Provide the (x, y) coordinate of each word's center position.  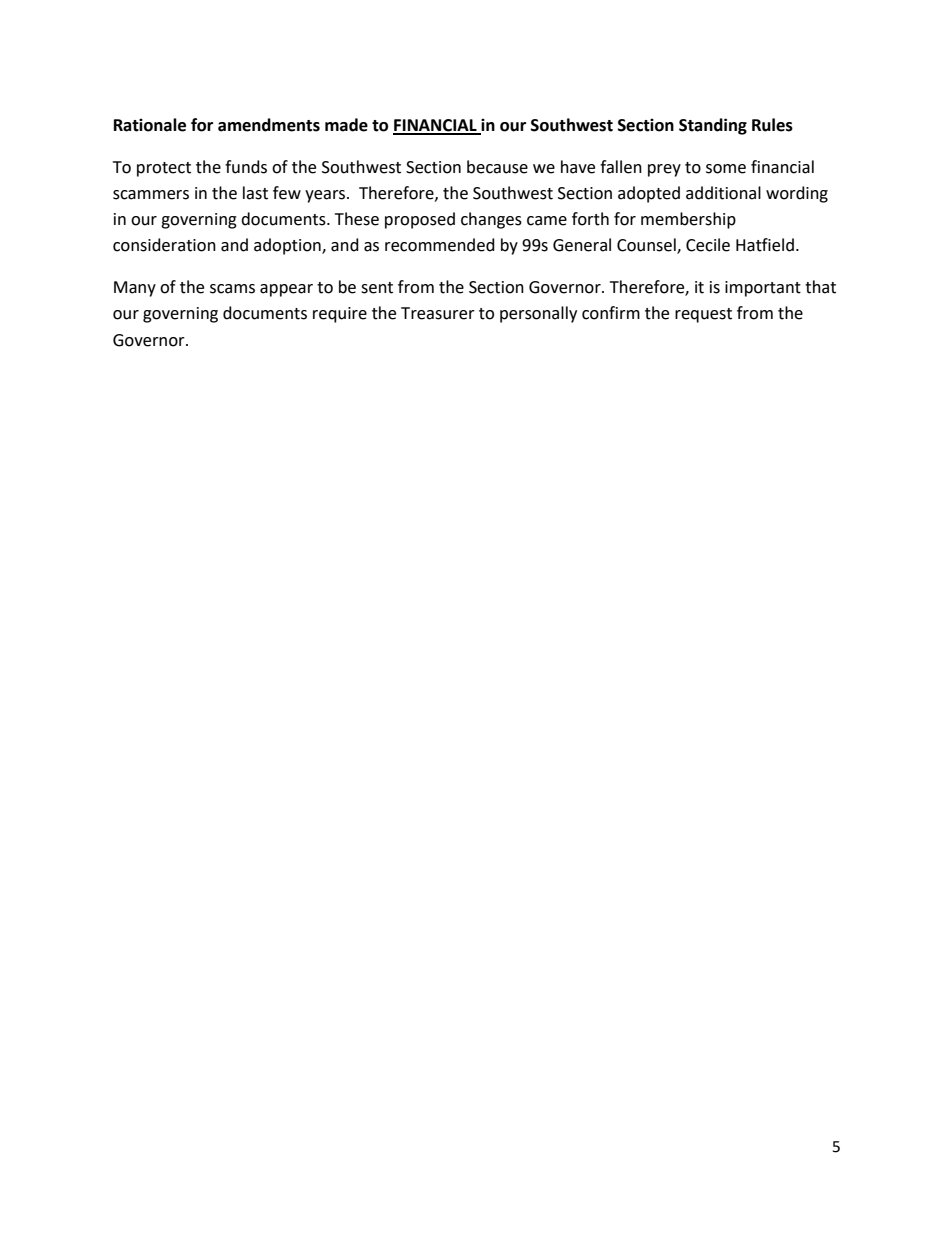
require (340, 315)
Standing (713, 126)
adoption (288, 246)
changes (491, 220)
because (497, 167)
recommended (440, 245)
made (346, 125)
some (726, 169)
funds (246, 167)
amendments (269, 125)
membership (688, 220)
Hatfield (765, 245)
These (357, 219)
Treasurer (438, 313)
